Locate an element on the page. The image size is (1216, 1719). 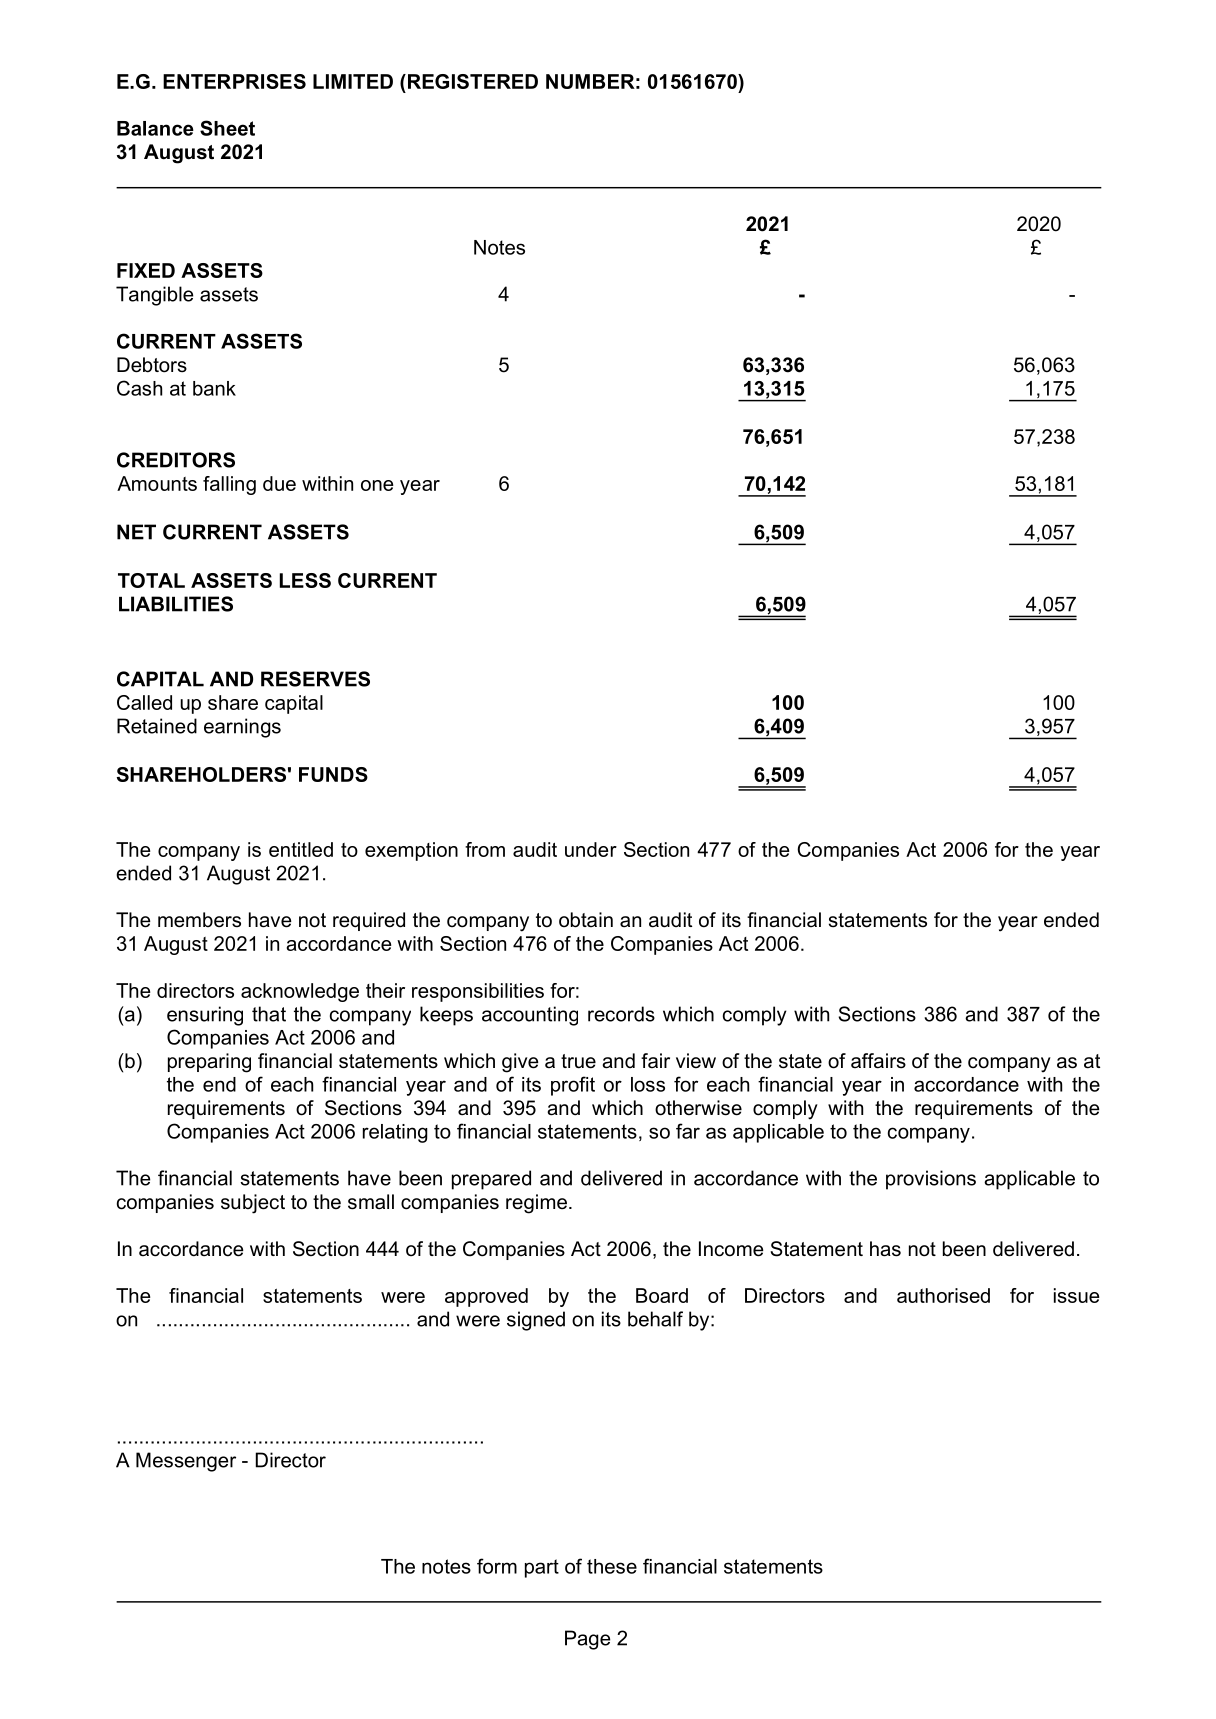
that is located at coordinates (269, 1014).
